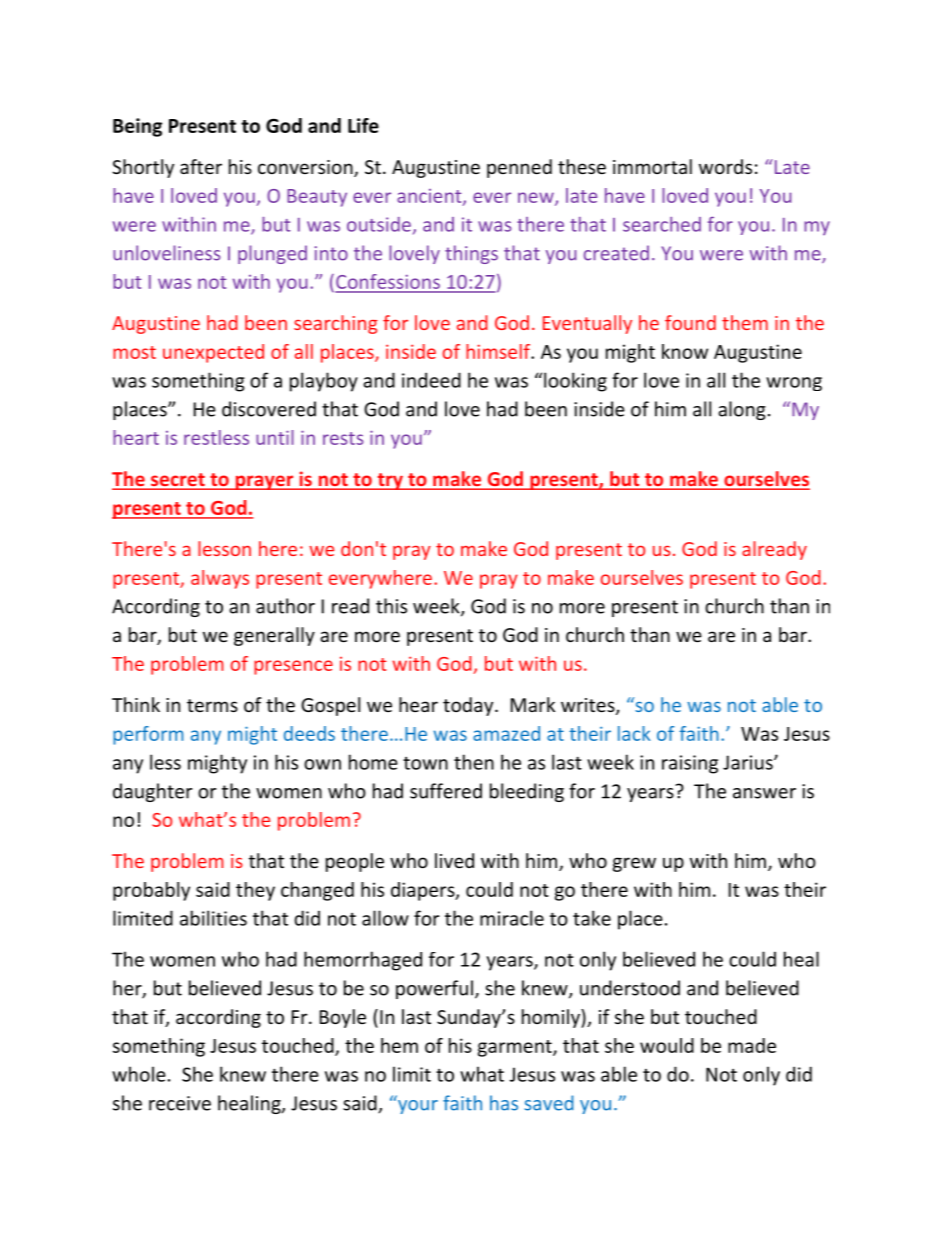  I want to click on this, so click(391, 606).
